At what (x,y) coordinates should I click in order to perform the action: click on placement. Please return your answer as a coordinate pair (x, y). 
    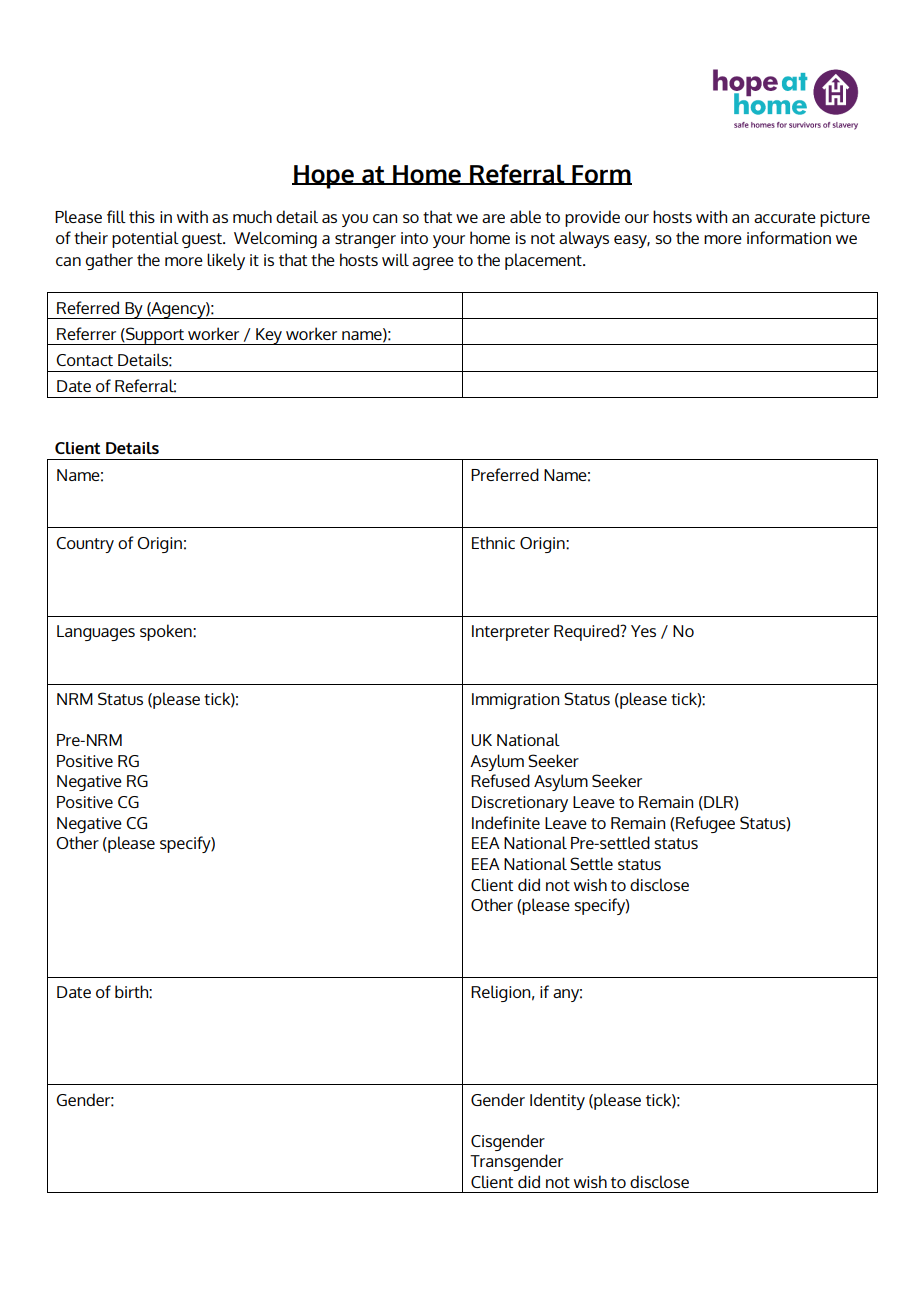
    Looking at the image, I should click on (544, 261).
